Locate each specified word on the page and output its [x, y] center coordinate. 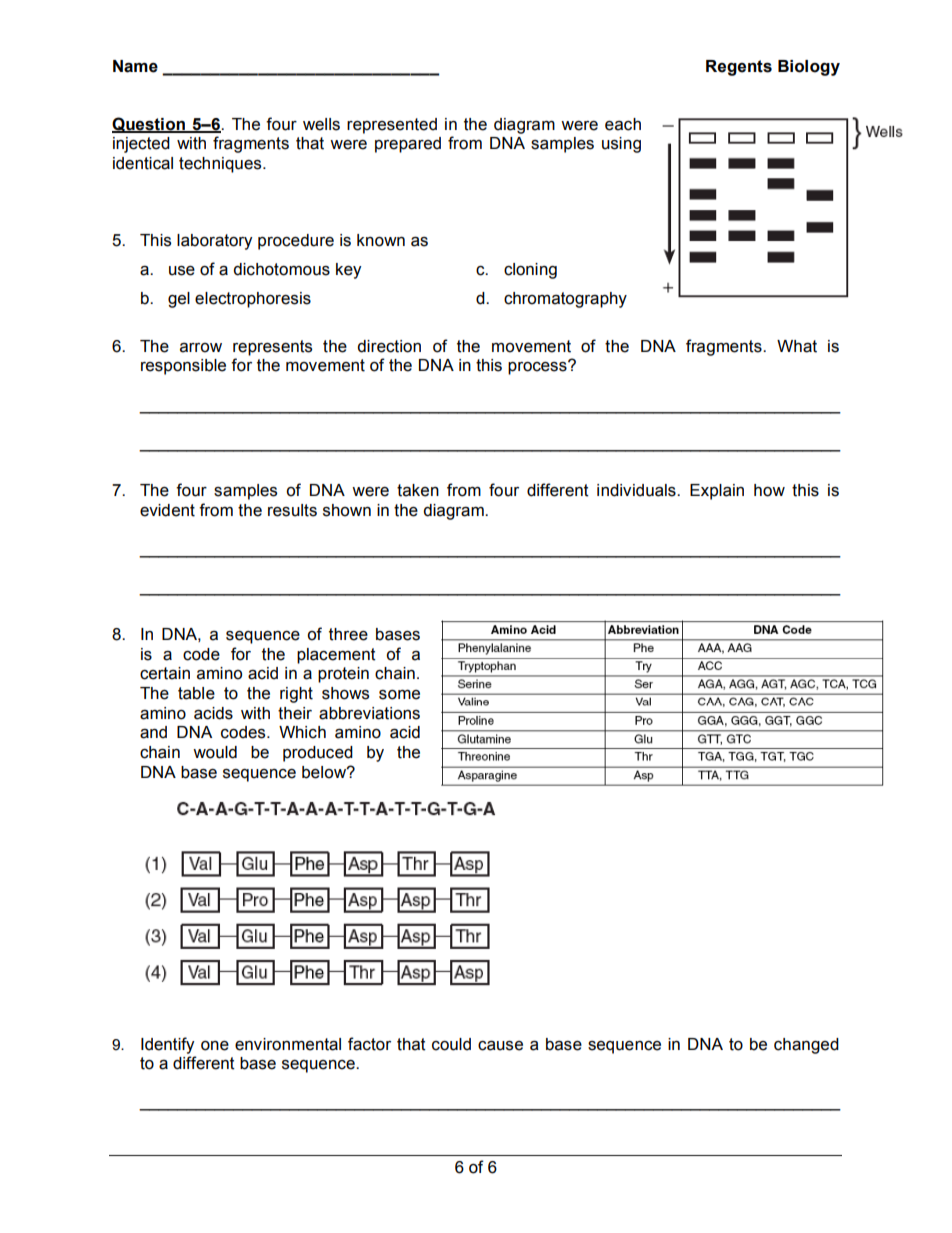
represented [392, 126]
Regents [739, 68]
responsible [183, 367]
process [538, 367]
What [797, 346]
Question [149, 125]
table [196, 693]
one [215, 1046]
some [399, 695]
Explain [717, 492]
